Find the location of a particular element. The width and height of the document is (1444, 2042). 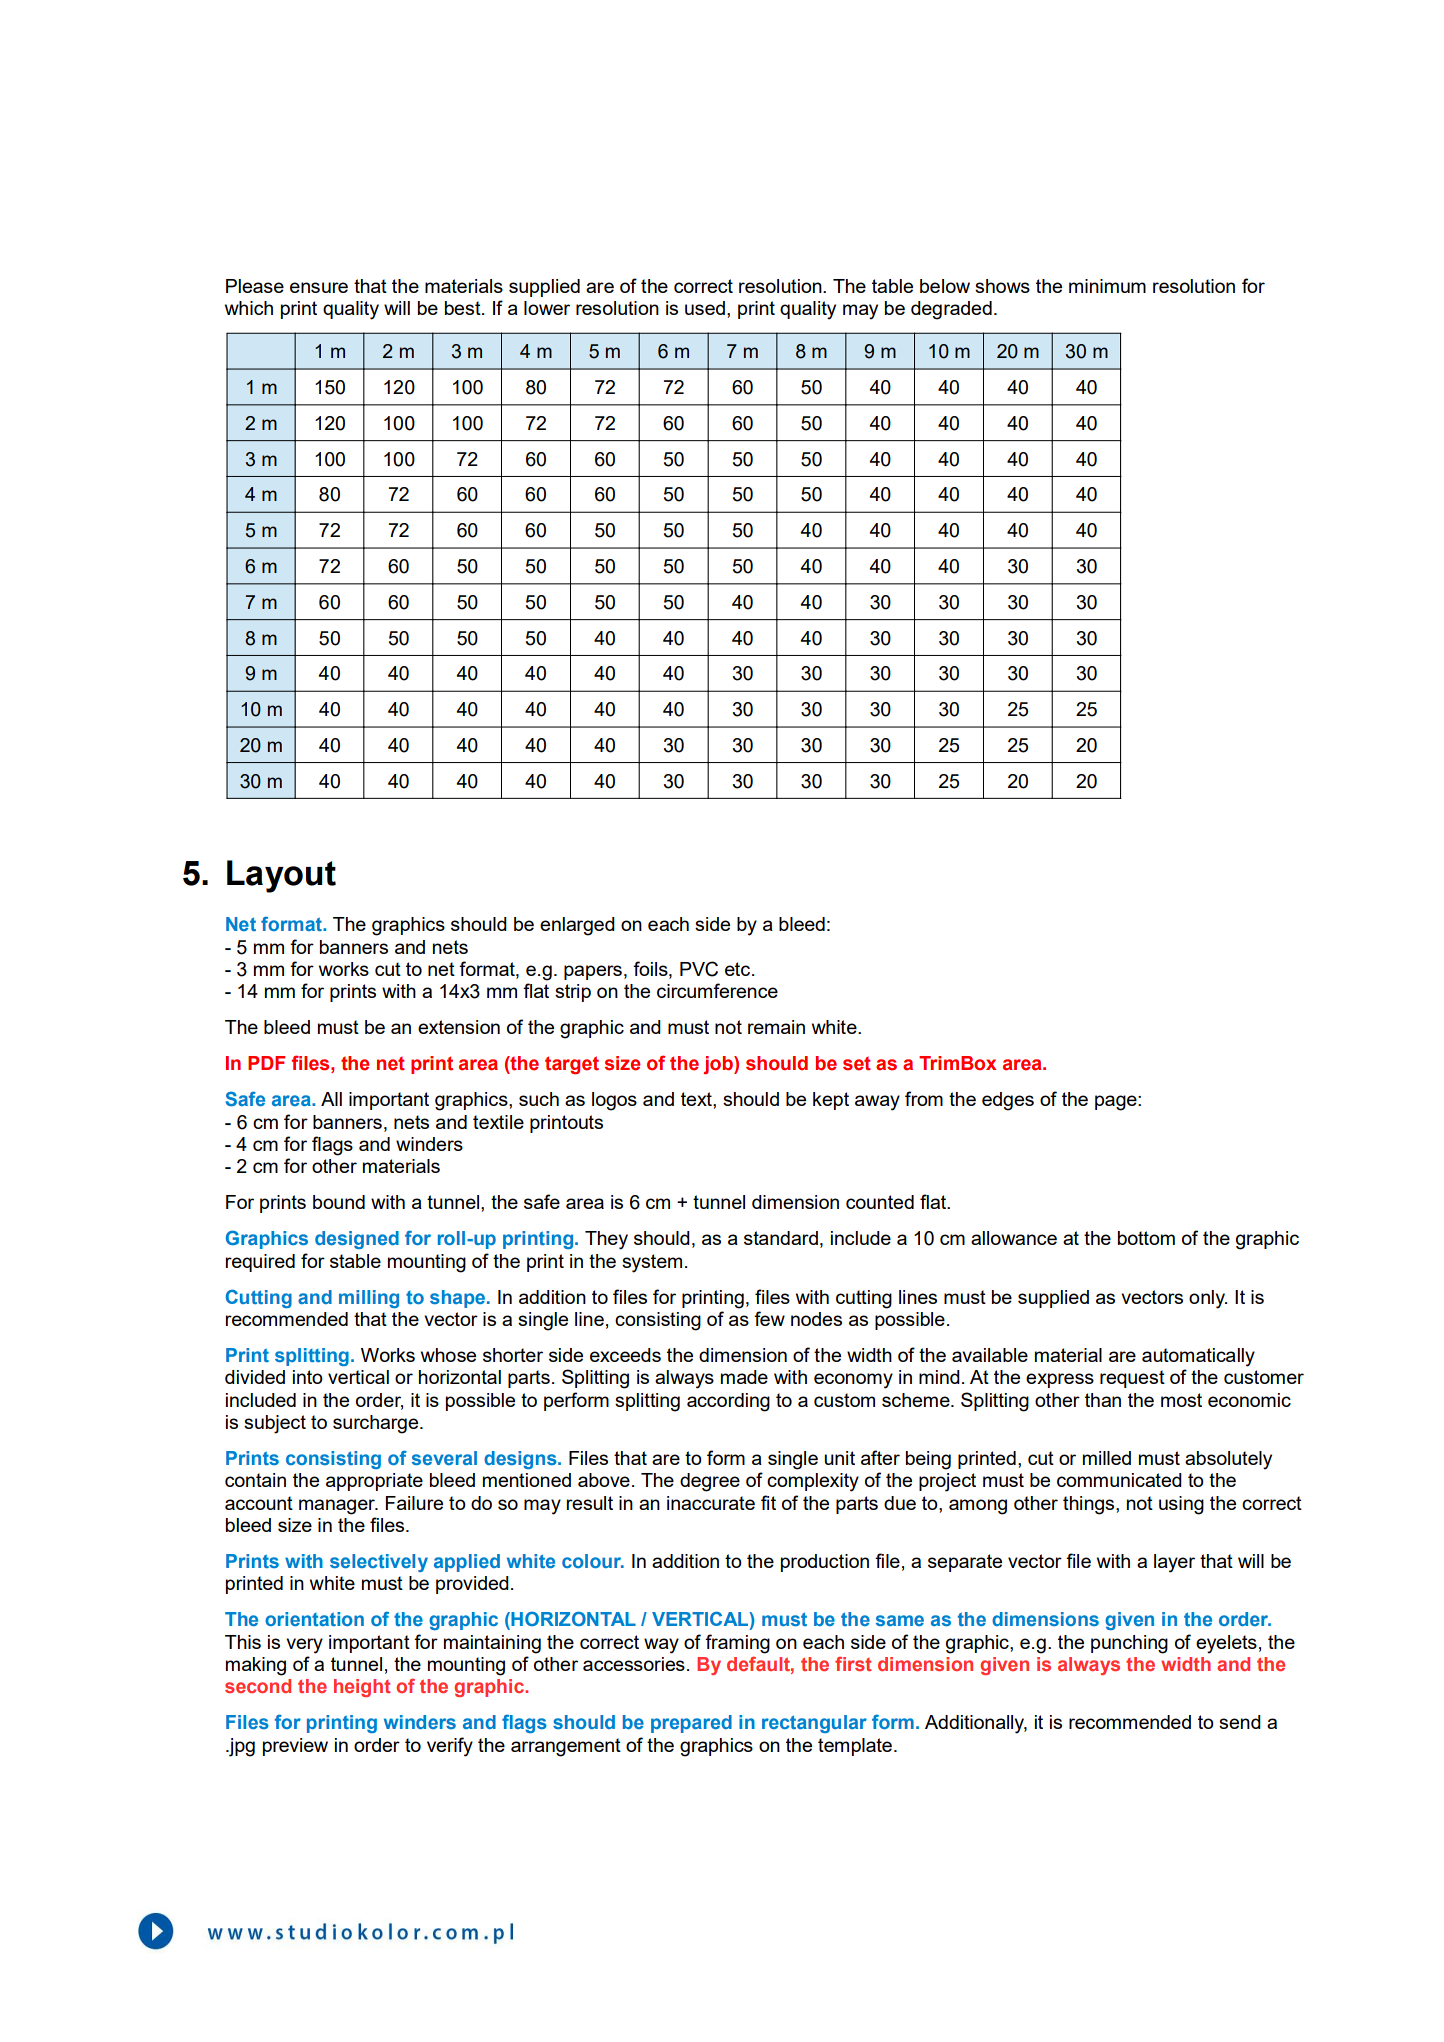

bottom is located at coordinates (1146, 1238).
